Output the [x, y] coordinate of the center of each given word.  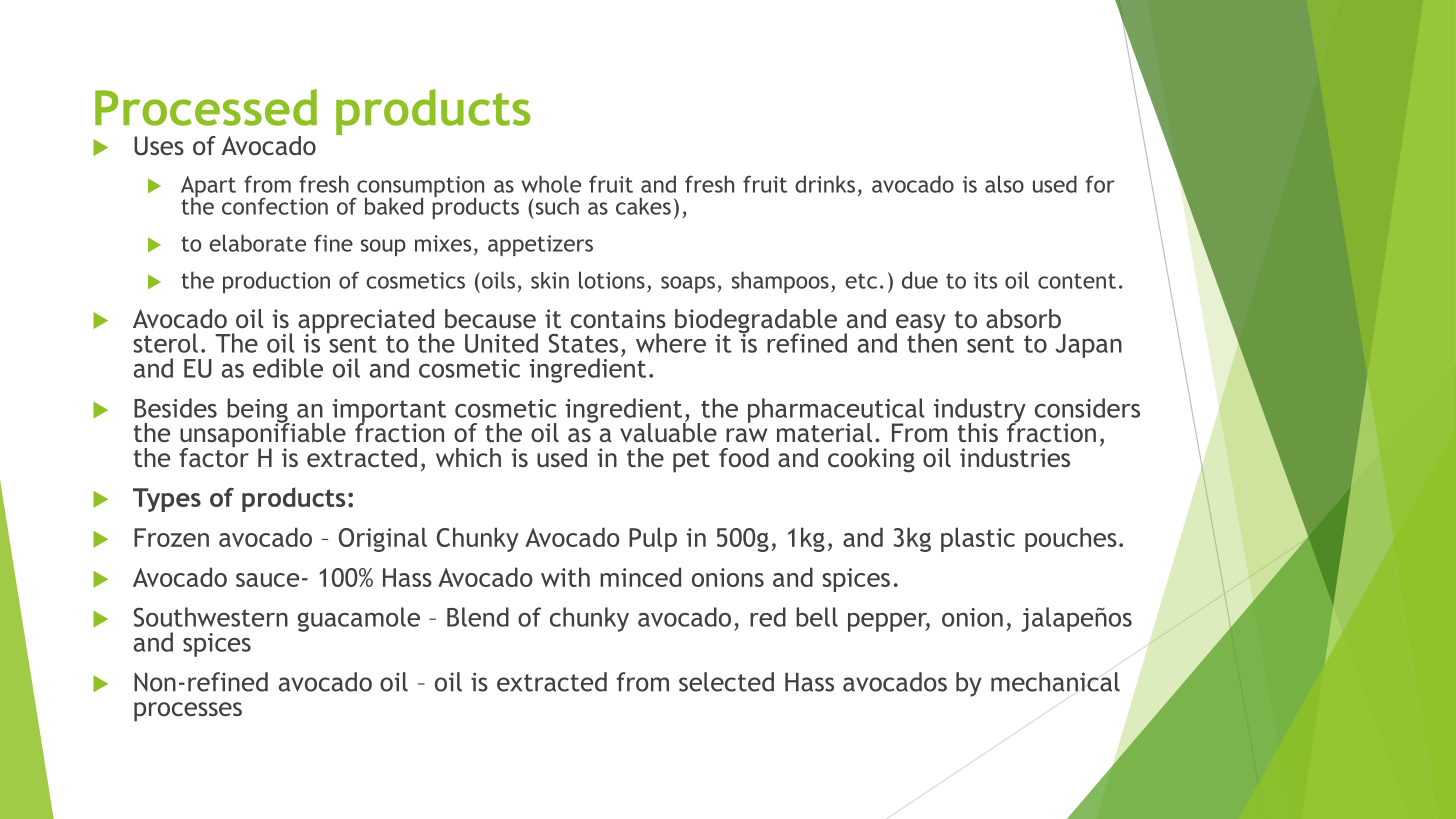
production [276, 282]
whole [551, 184]
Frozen [171, 537]
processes [188, 712]
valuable [668, 431]
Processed [206, 107]
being [258, 411]
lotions [612, 280]
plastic [978, 539]
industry [980, 411]
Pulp [653, 539]
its [985, 280]
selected [726, 682]
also [1004, 184]
